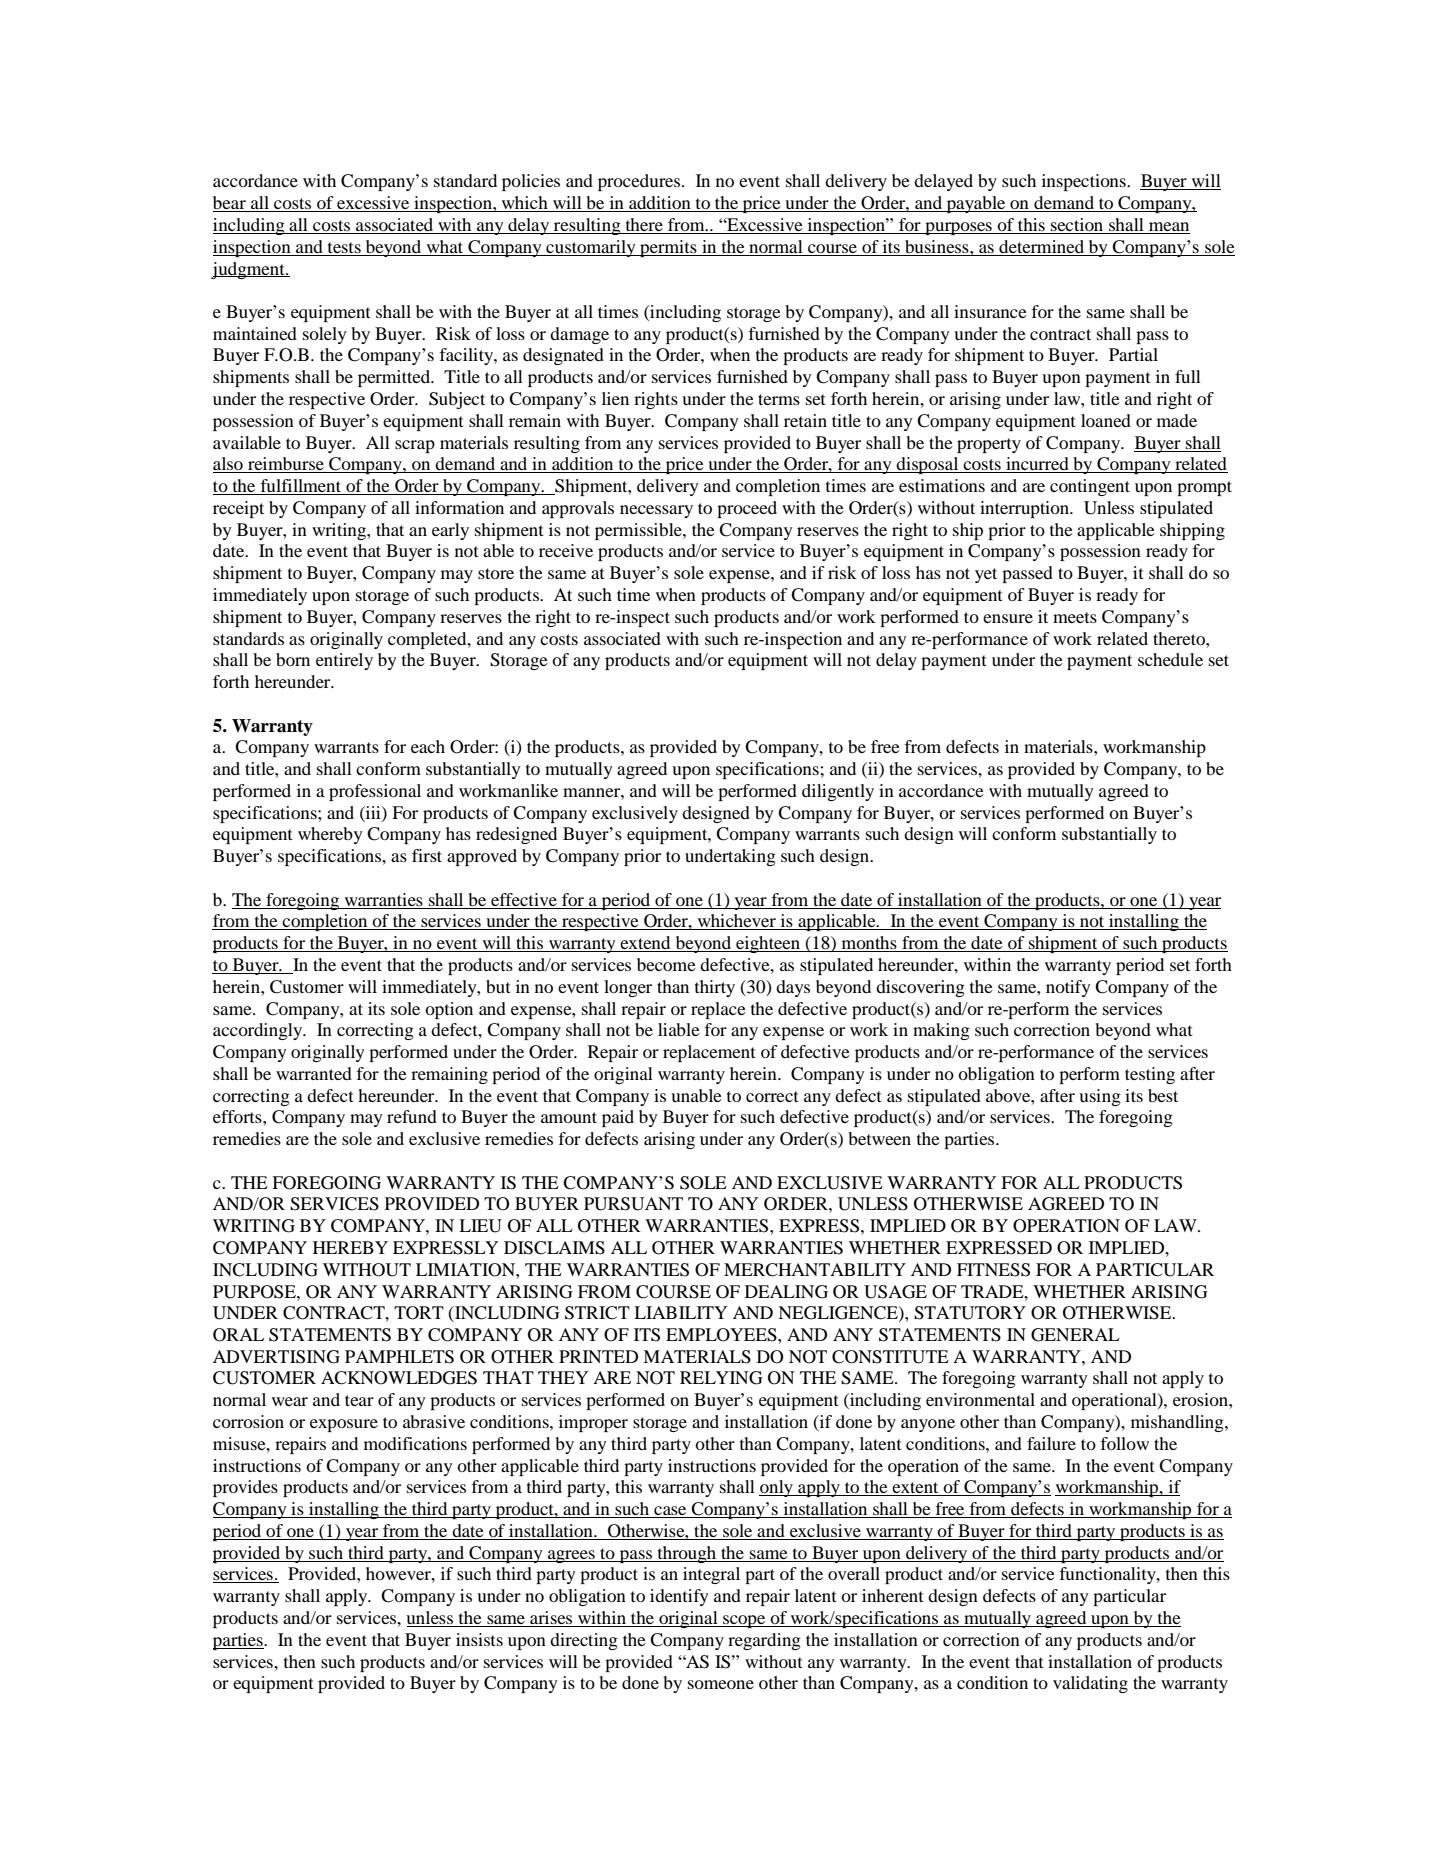 This document has width=1448, height=1874. I want to click on diligently, so click(838, 792).
